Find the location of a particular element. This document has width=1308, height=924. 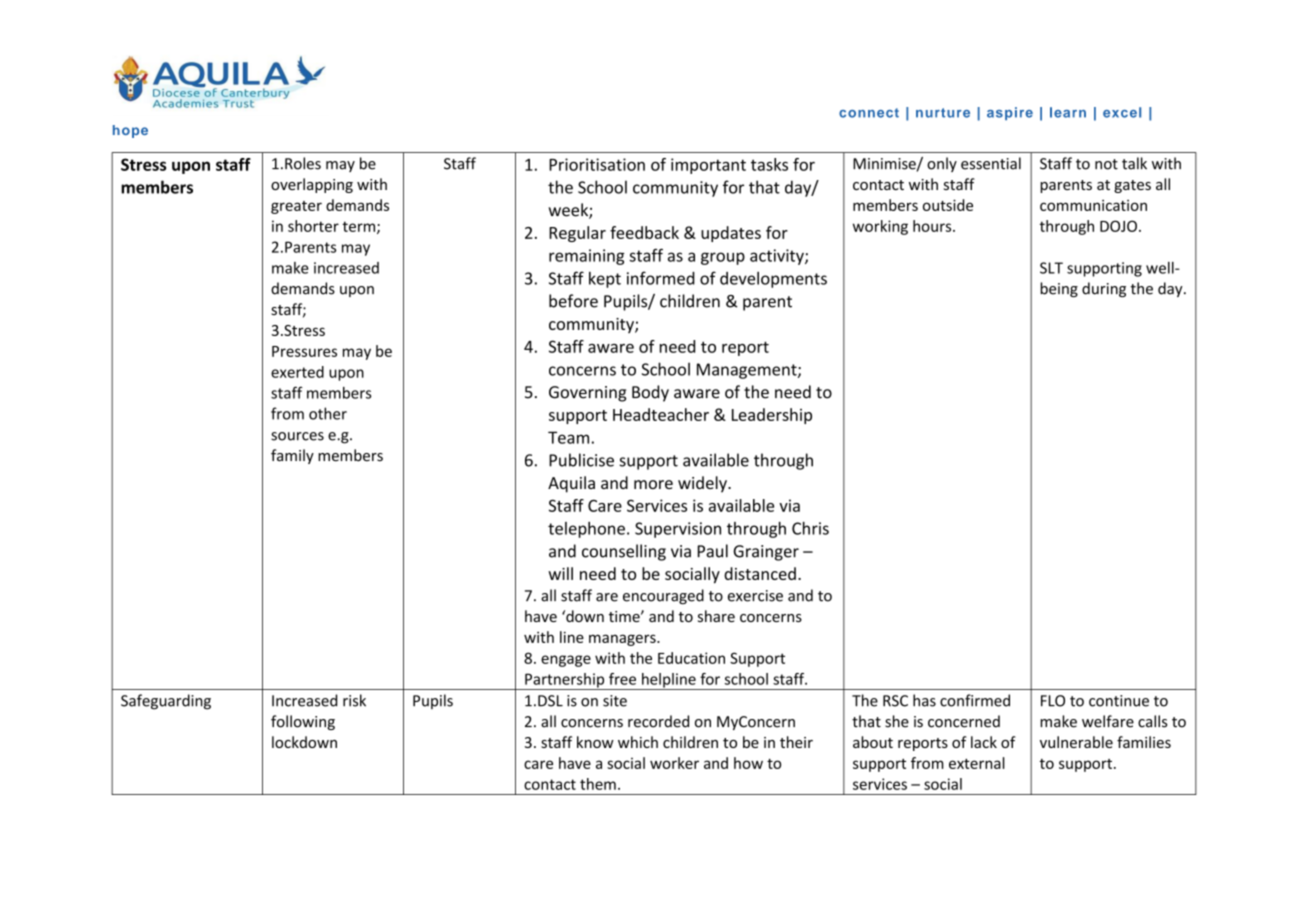

Safeguarding is located at coordinates (166, 702).
